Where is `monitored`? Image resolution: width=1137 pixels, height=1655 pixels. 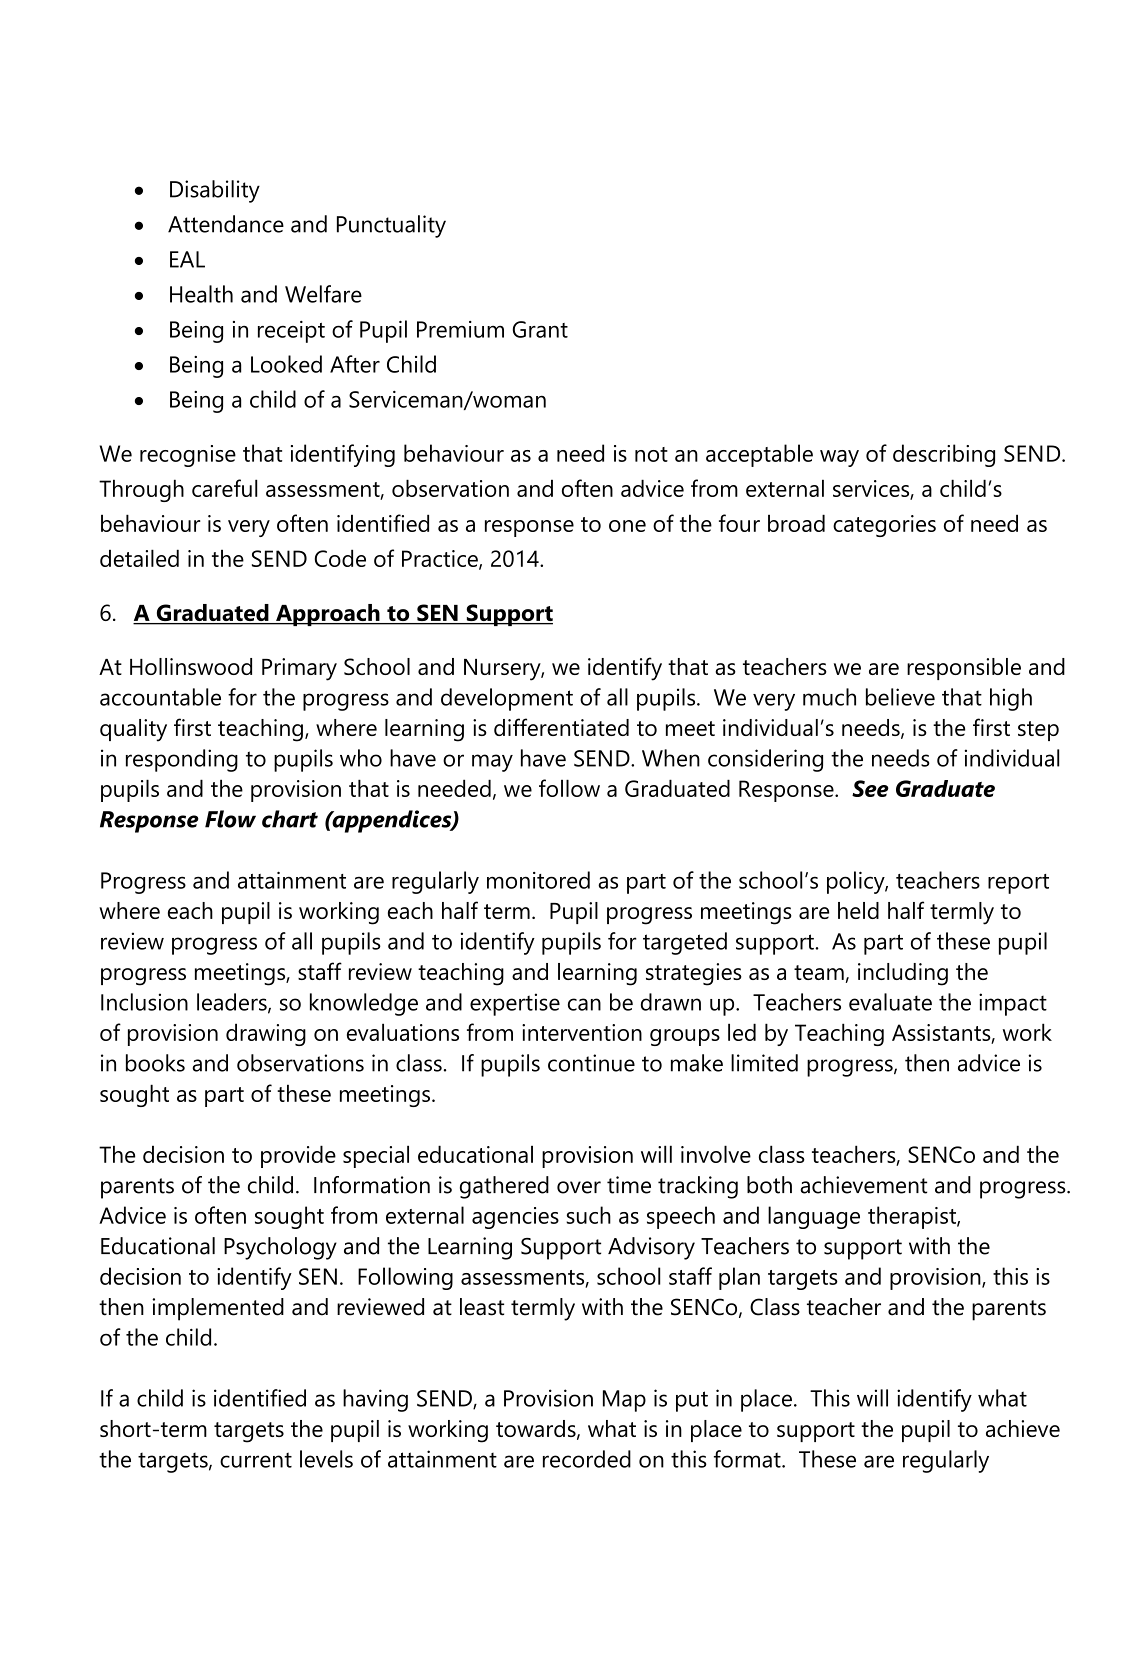
monitored is located at coordinates (538, 880).
